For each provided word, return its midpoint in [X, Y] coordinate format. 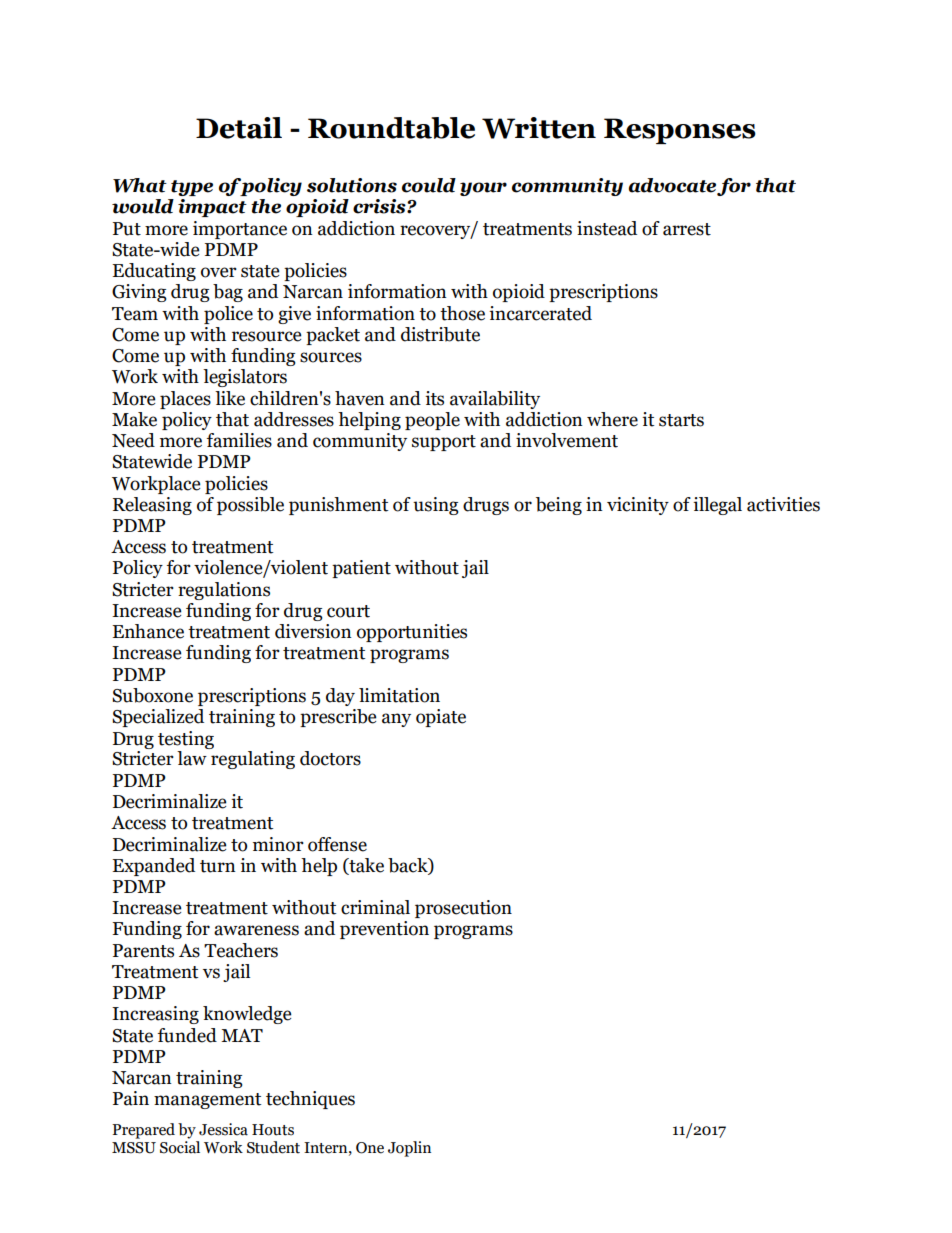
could [429, 185]
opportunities [412, 633]
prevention [384, 930]
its [434, 398]
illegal [717, 506]
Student [273, 1147]
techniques [310, 1100]
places [185, 400]
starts [681, 420]
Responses [680, 131]
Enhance [148, 631]
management [207, 1101]
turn [218, 866]
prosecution [463, 909]
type [192, 188]
